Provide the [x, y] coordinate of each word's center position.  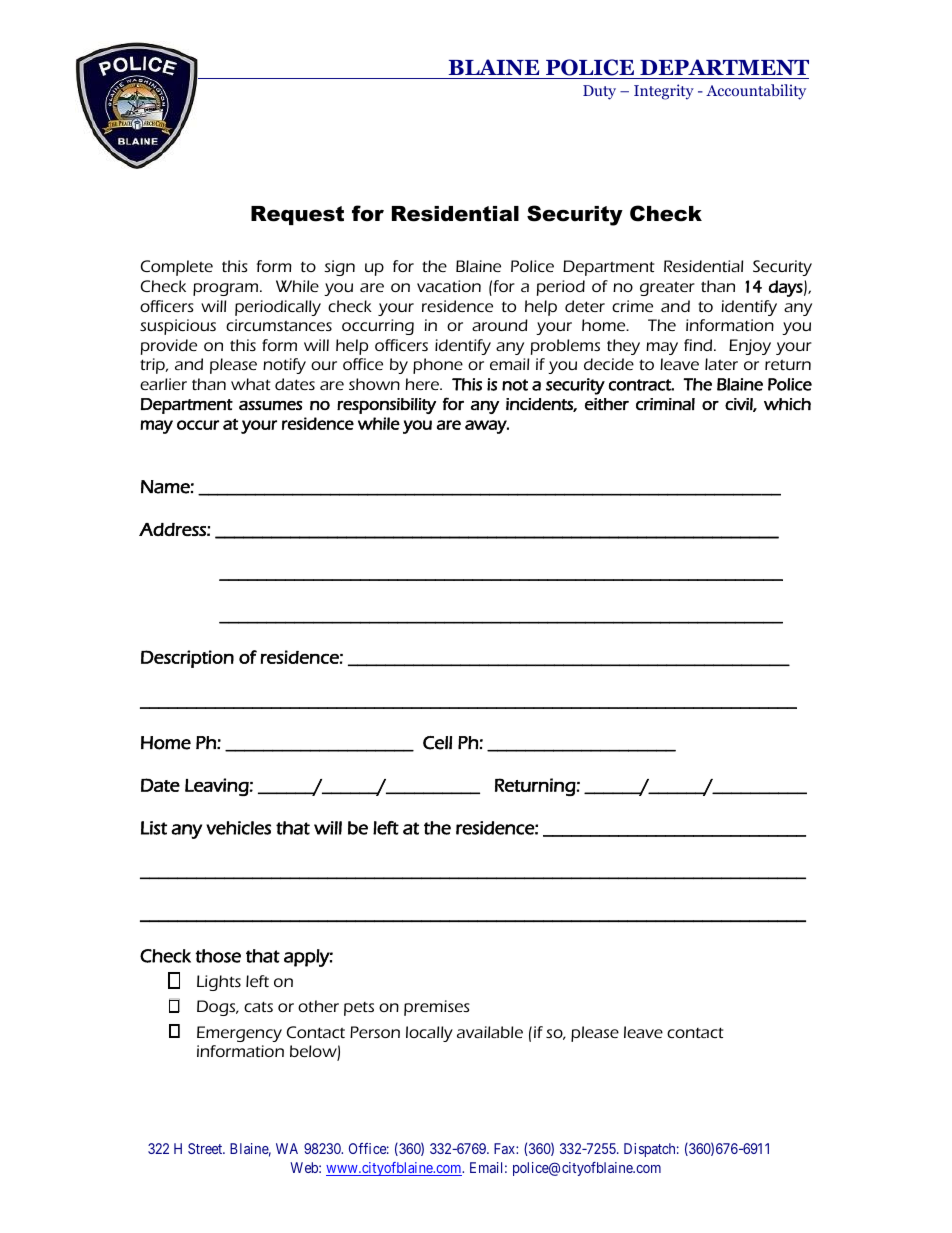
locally [429, 1034]
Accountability [756, 92]
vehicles [238, 828]
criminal [665, 404]
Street [206, 1148]
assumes [270, 405]
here [423, 384]
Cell [437, 743]
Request [297, 215]
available [490, 1032]
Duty [599, 92]
